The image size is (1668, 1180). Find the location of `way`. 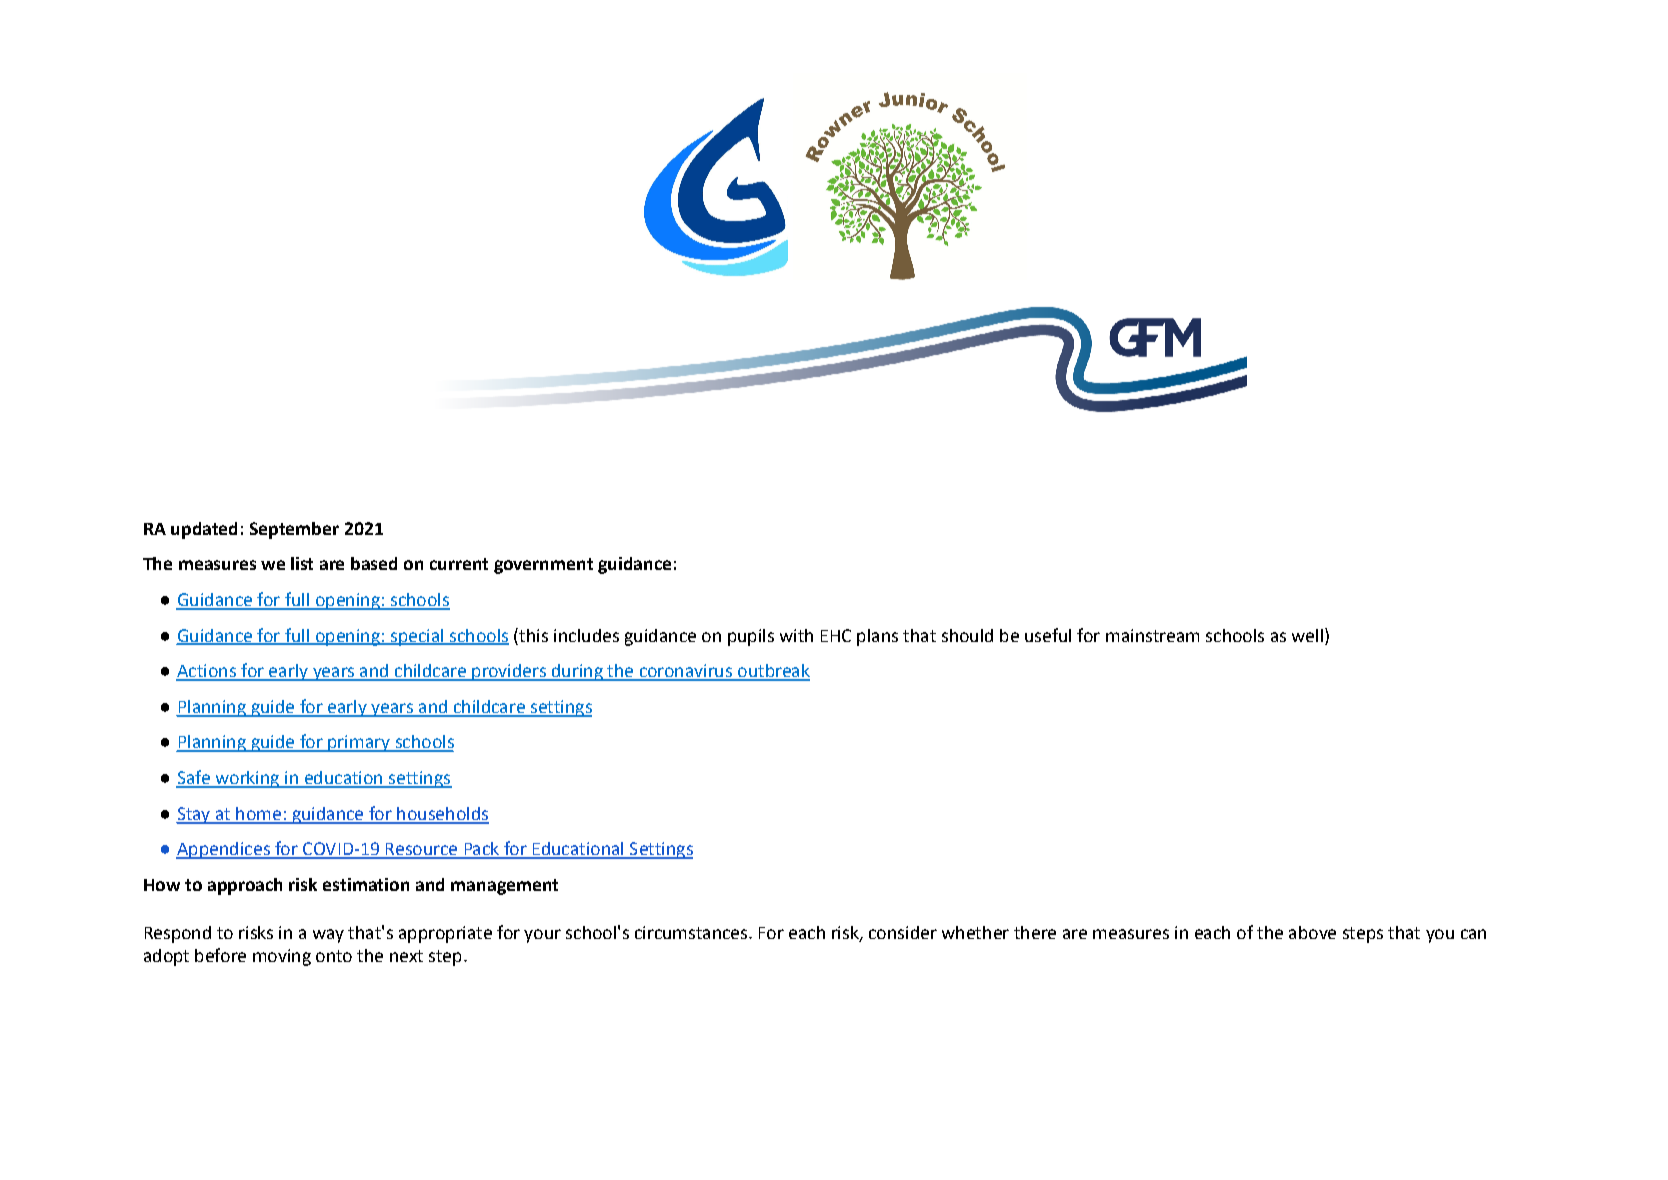

way is located at coordinates (328, 936).
